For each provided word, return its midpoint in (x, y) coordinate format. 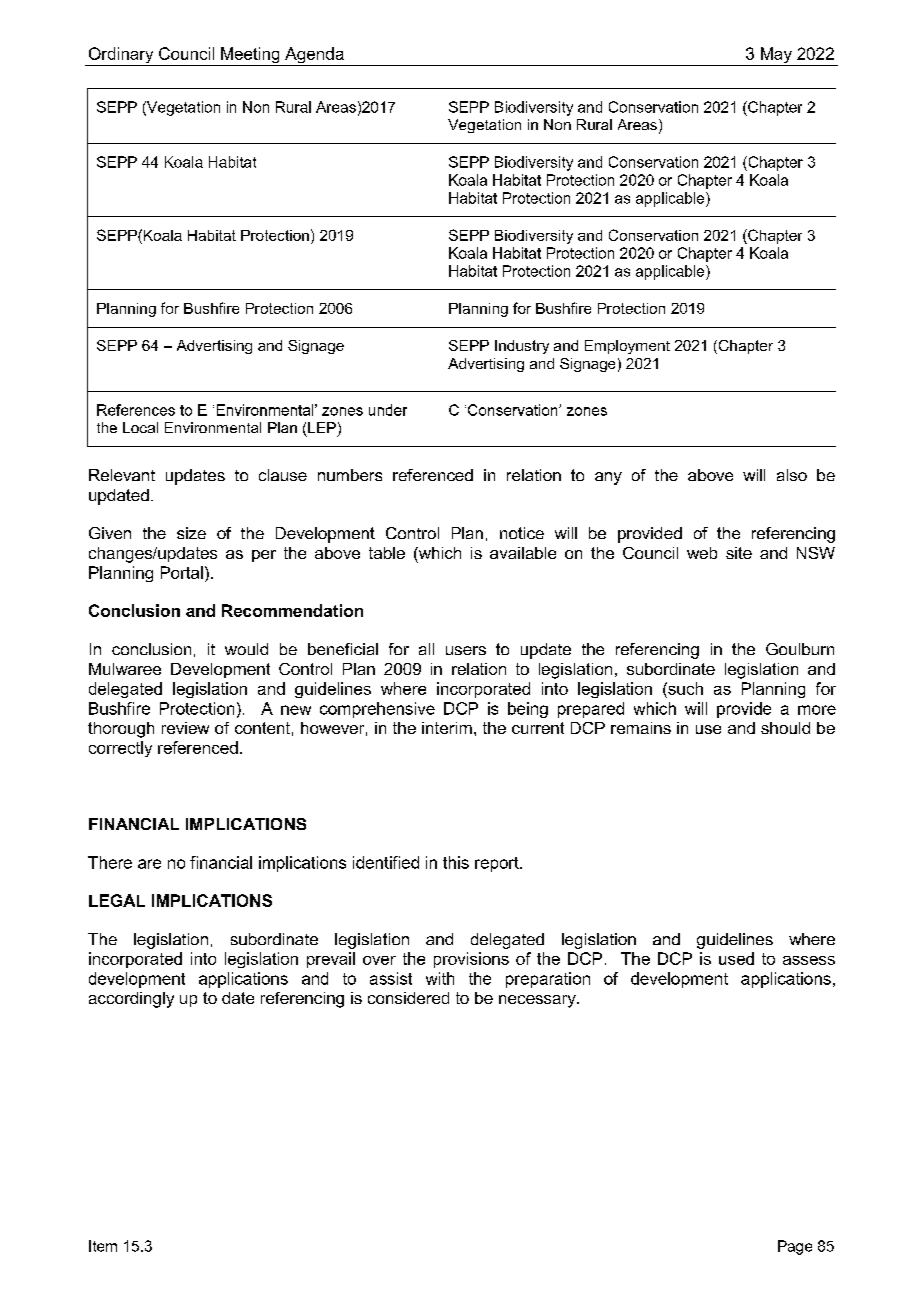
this (456, 862)
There (110, 862)
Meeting (250, 56)
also (792, 475)
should (785, 728)
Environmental (213, 427)
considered (408, 998)
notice (522, 533)
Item (103, 1246)
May (776, 56)
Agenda (314, 56)
